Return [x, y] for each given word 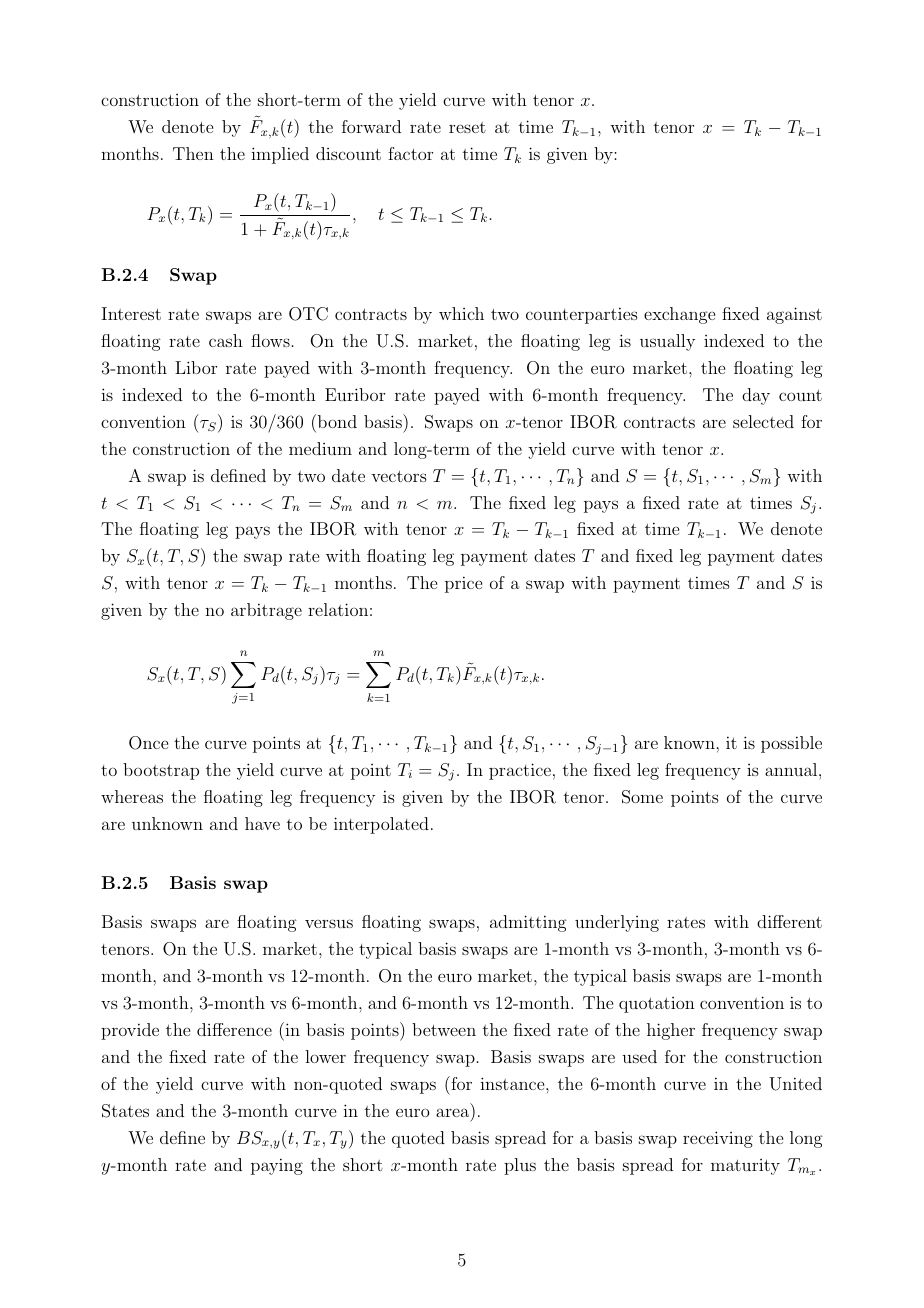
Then [193, 153]
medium [320, 448]
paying [277, 1166]
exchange [679, 315]
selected [763, 421]
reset [467, 127]
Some [642, 797]
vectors [399, 476]
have [262, 823]
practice [520, 771]
